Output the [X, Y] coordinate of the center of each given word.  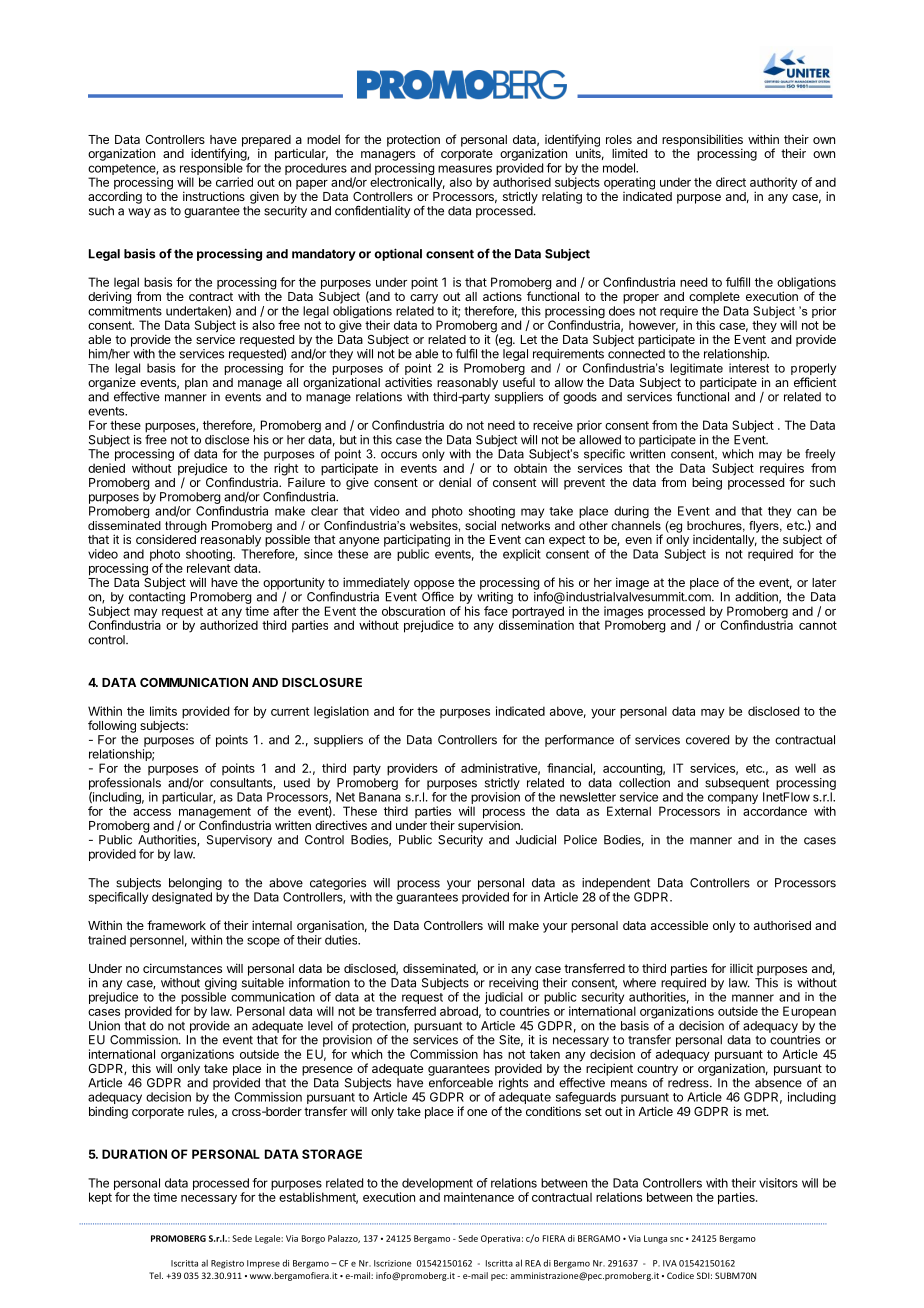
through [185, 528]
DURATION [134, 1154]
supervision [490, 826]
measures [465, 169]
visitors [778, 1183]
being [707, 484]
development [437, 1184]
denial [455, 482]
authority [774, 184]
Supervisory [239, 841]
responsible [211, 170]
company [733, 800]
